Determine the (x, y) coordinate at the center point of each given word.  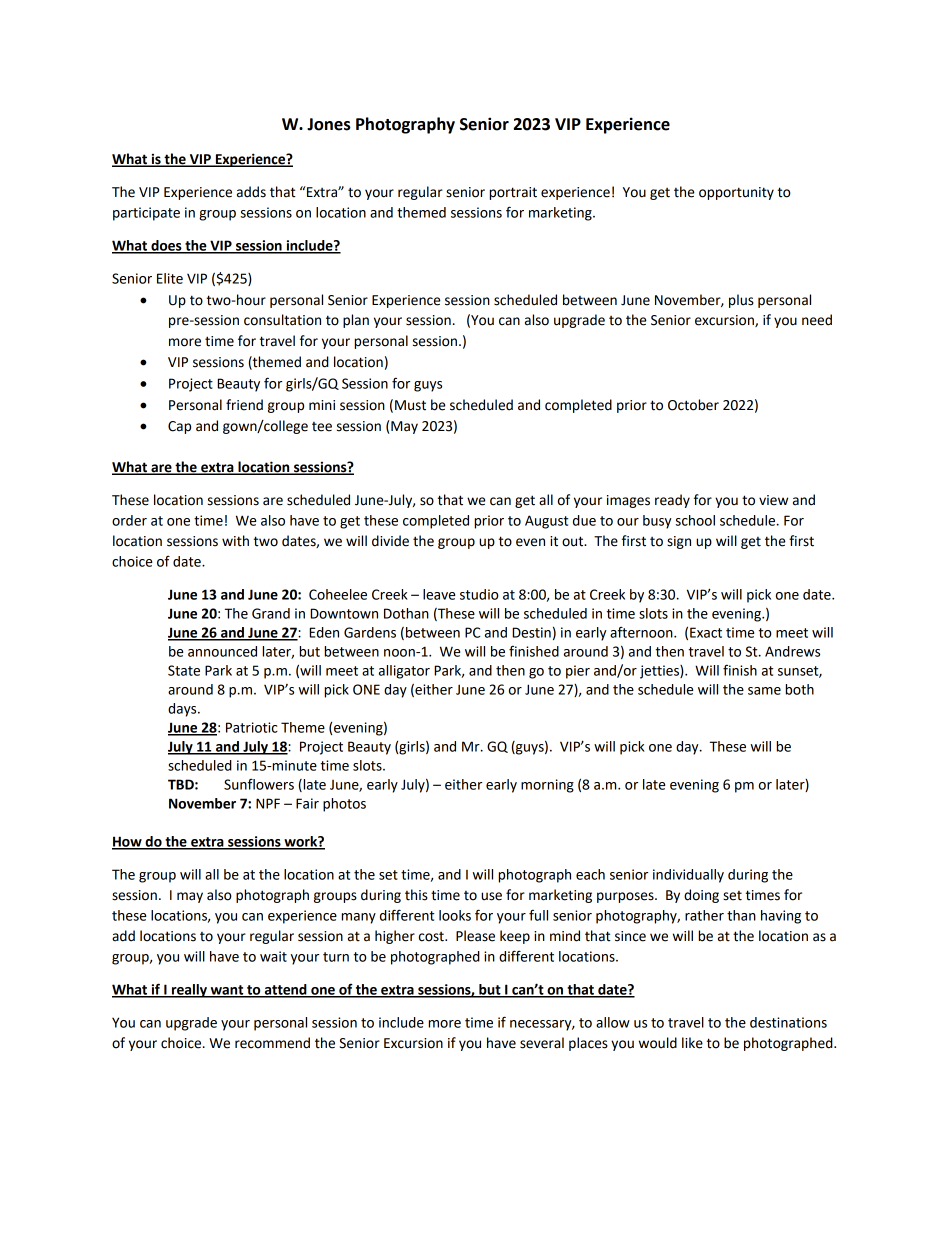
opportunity (736, 193)
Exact (706, 632)
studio (479, 594)
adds (251, 192)
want (227, 991)
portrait (513, 193)
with (235, 541)
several (542, 1043)
